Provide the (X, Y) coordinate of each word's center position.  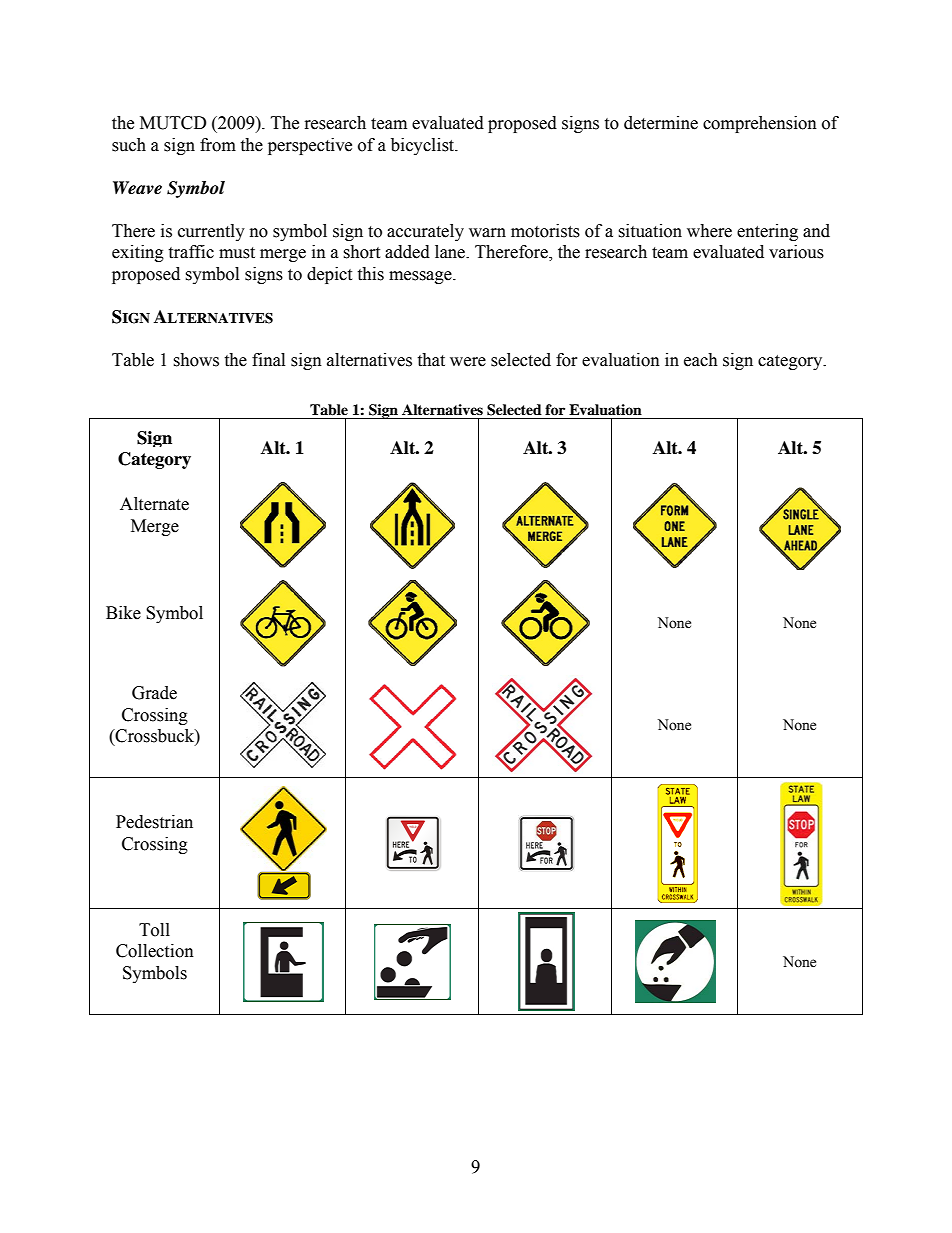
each (701, 360)
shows (196, 360)
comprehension (760, 124)
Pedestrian (154, 822)
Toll (154, 930)
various (796, 252)
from (218, 145)
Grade (154, 693)
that (431, 360)
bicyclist (424, 146)
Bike (123, 613)
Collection (155, 951)
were (468, 362)
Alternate (154, 504)
